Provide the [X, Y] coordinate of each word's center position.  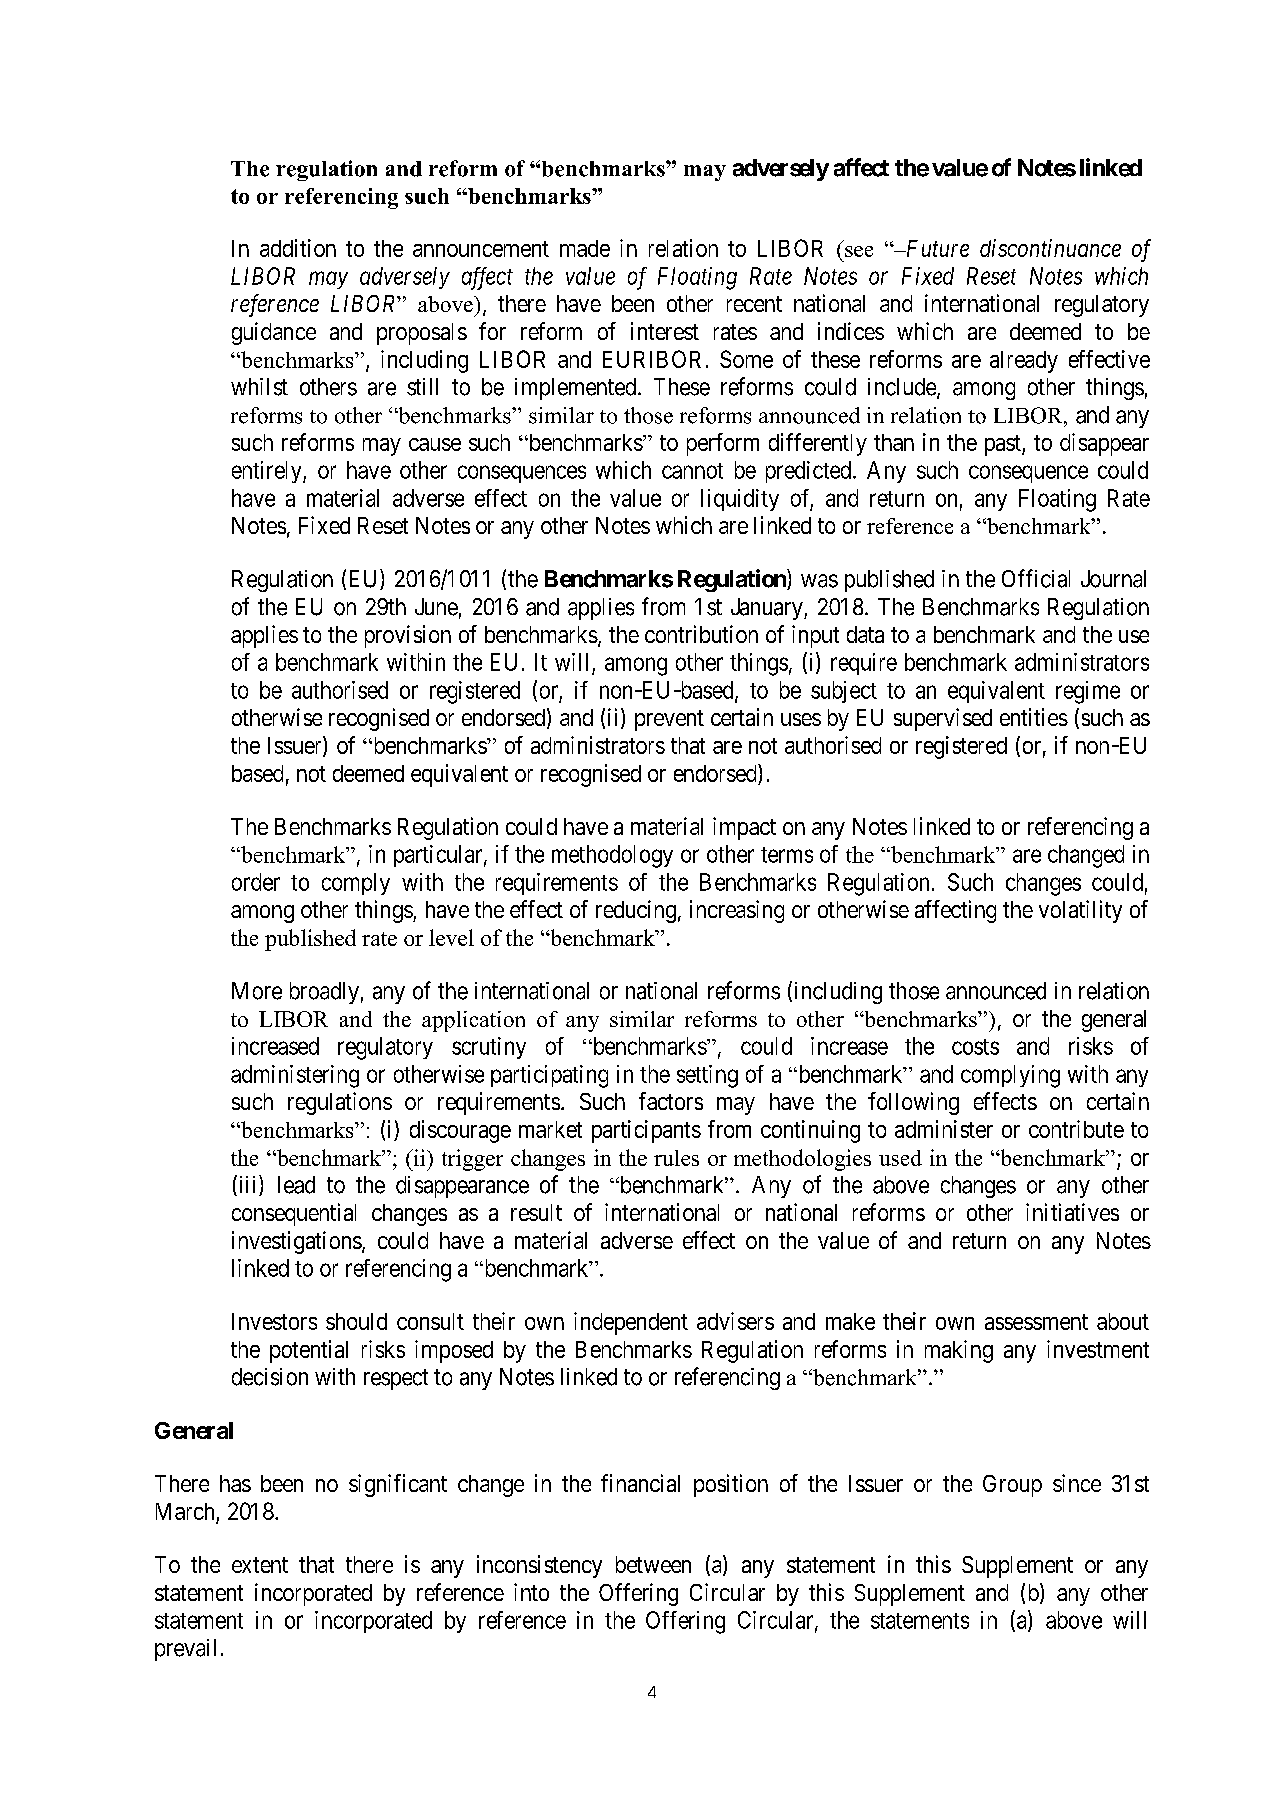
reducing [636, 911]
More [257, 991]
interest [665, 331]
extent [260, 1565]
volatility [1080, 911]
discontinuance [1050, 248]
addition [298, 248]
